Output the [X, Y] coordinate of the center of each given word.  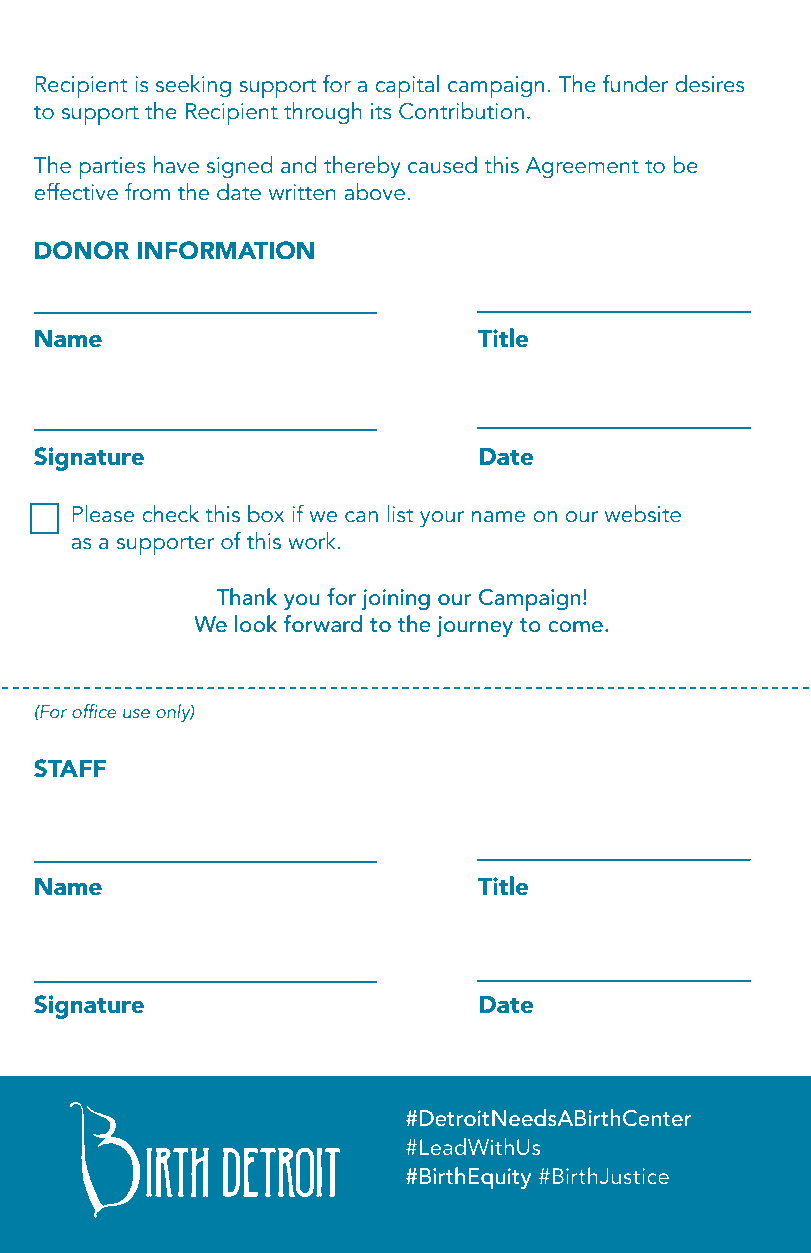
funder [635, 84]
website [643, 514]
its [381, 111]
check [170, 514]
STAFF [70, 768]
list [400, 514]
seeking [193, 86]
